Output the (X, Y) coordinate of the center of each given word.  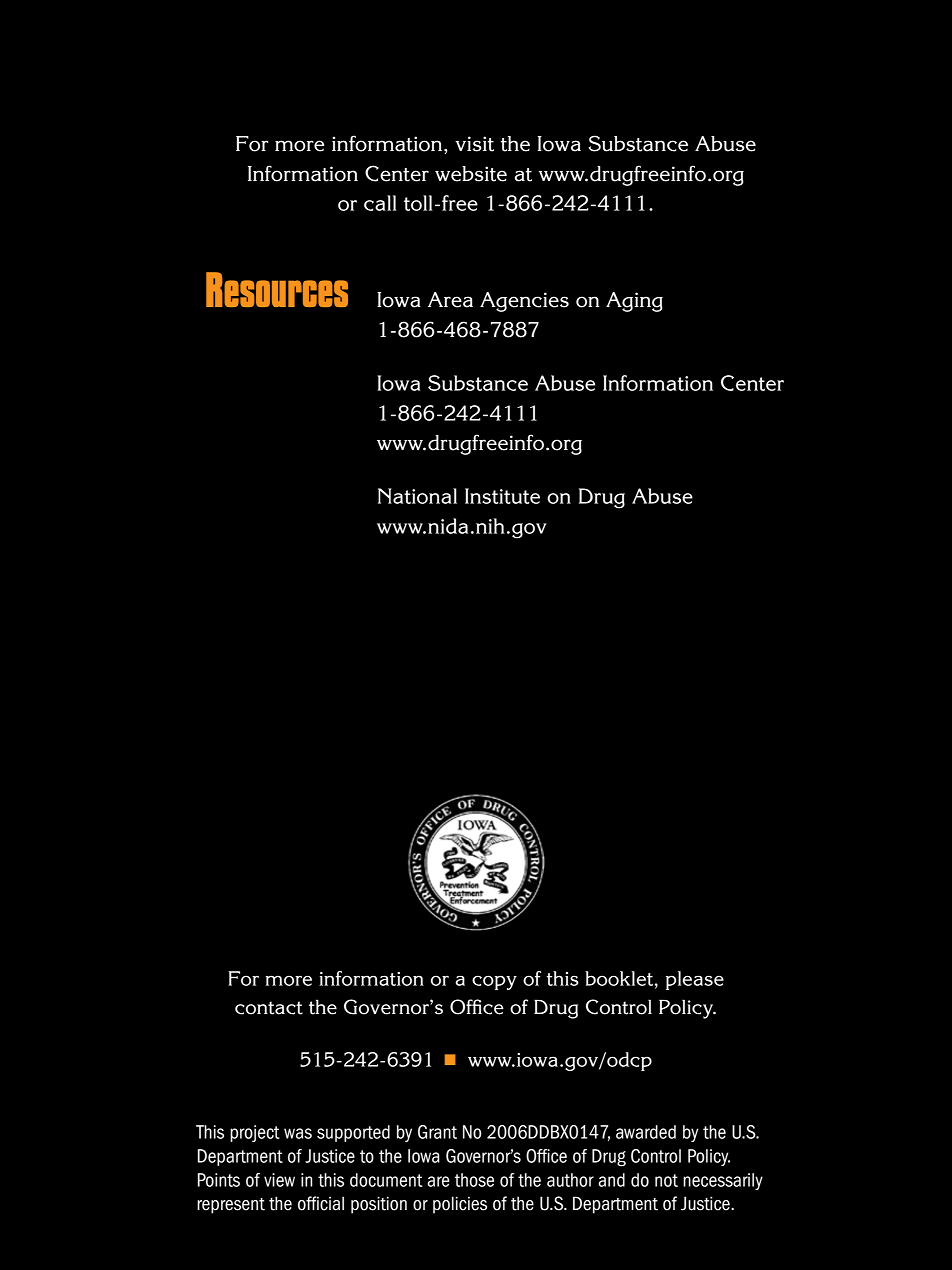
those (474, 1180)
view (279, 1180)
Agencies (524, 302)
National (417, 496)
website (471, 174)
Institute (502, 496)
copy (494, 982)
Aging (634, 302)
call (380, 203)
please (695, 980)
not (666, 1180)
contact (269, 1008)
